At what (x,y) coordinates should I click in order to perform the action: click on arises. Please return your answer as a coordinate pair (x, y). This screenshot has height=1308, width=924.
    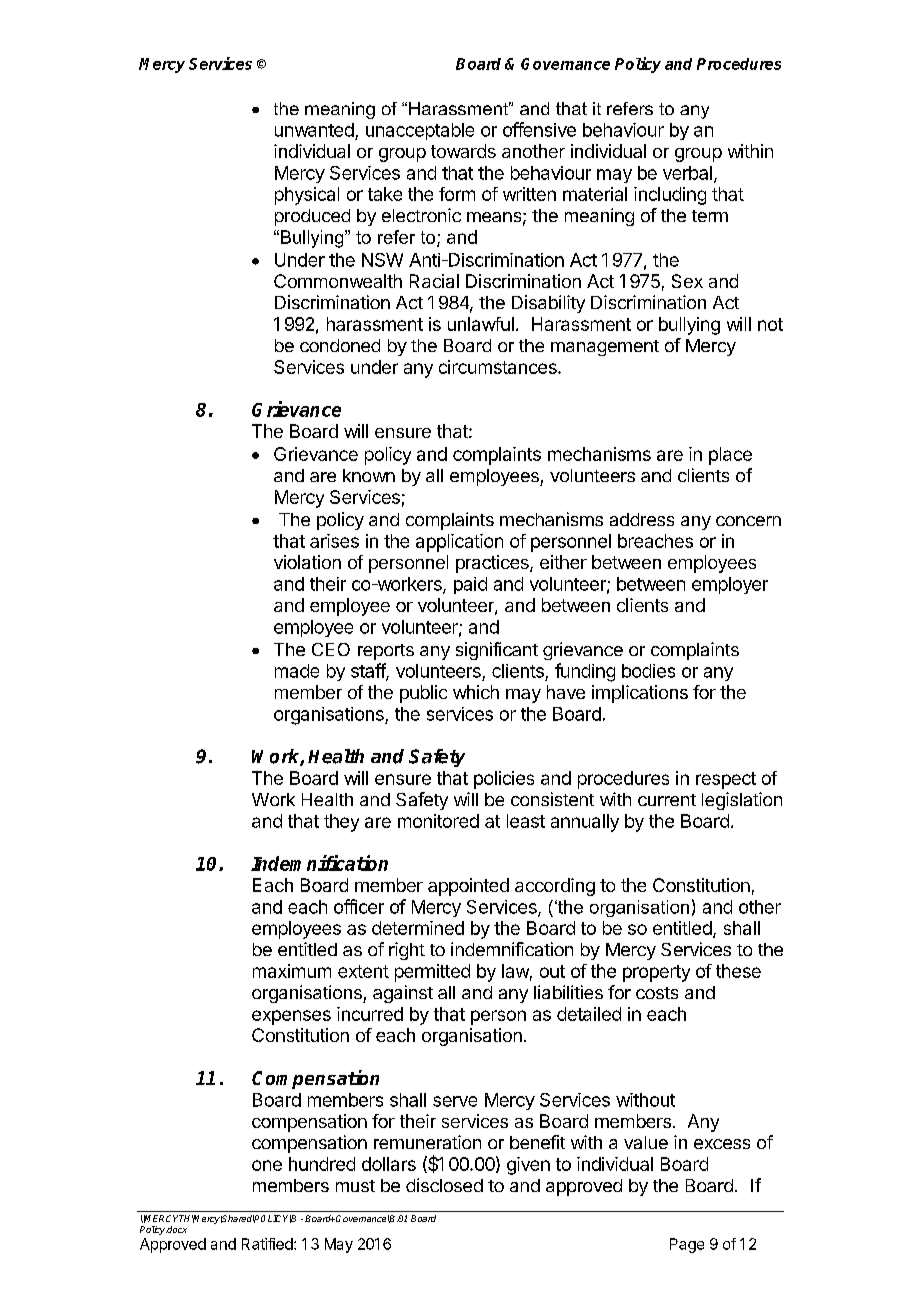
    Looking at the image, I should click on (334, 541).
